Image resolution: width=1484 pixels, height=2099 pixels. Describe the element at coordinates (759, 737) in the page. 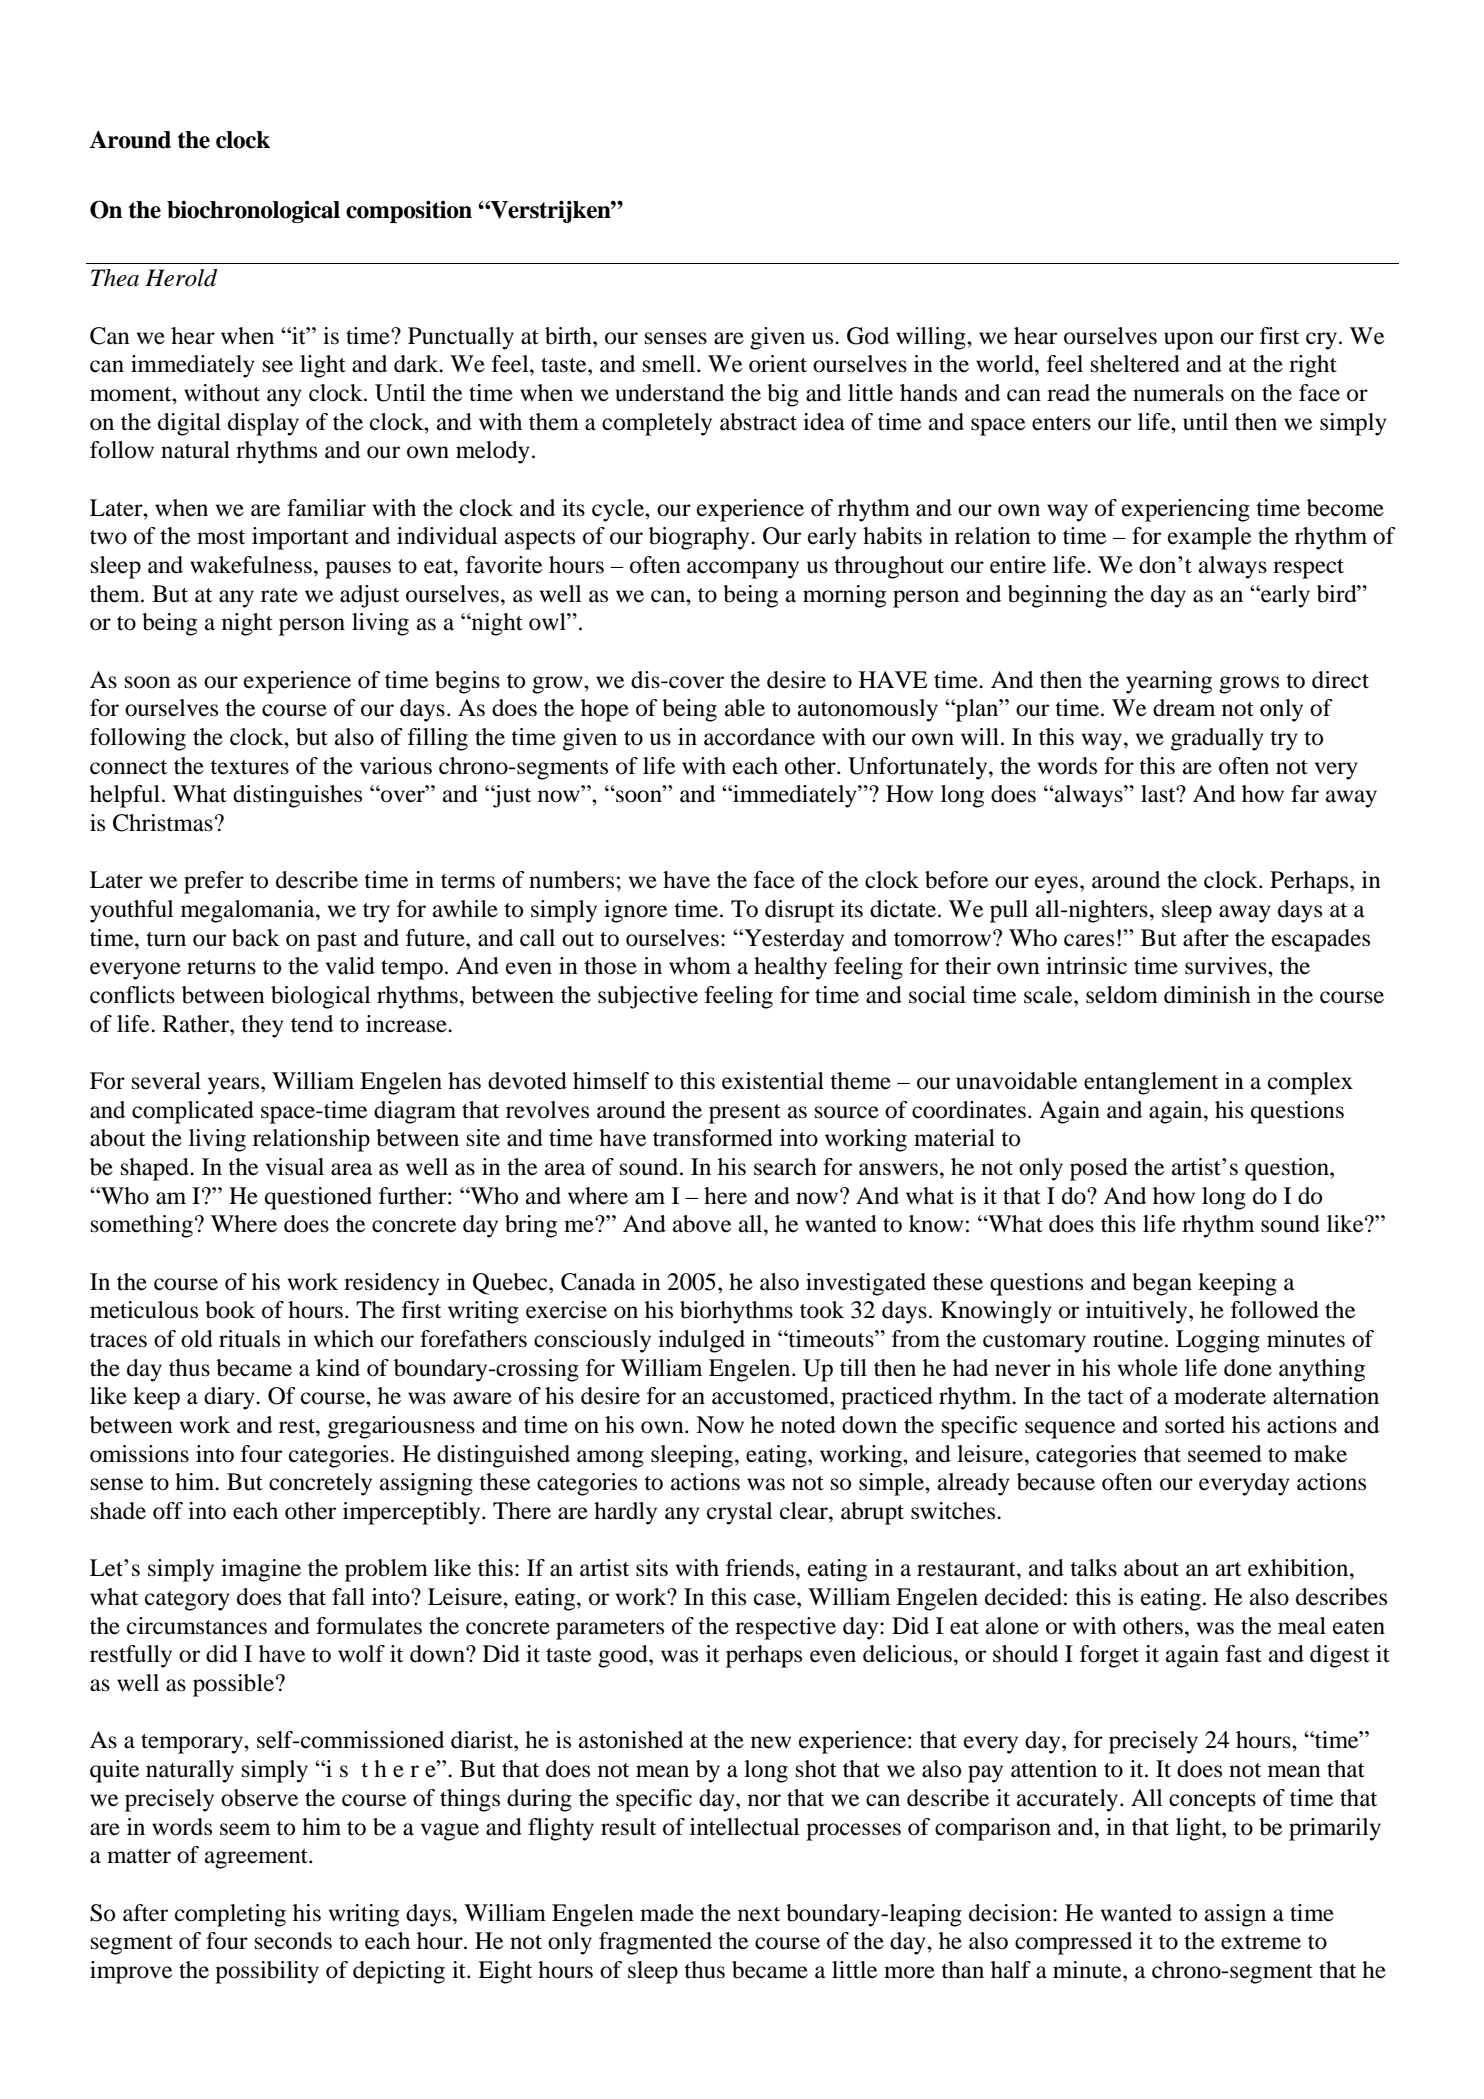

I see `accordance` at that location.
